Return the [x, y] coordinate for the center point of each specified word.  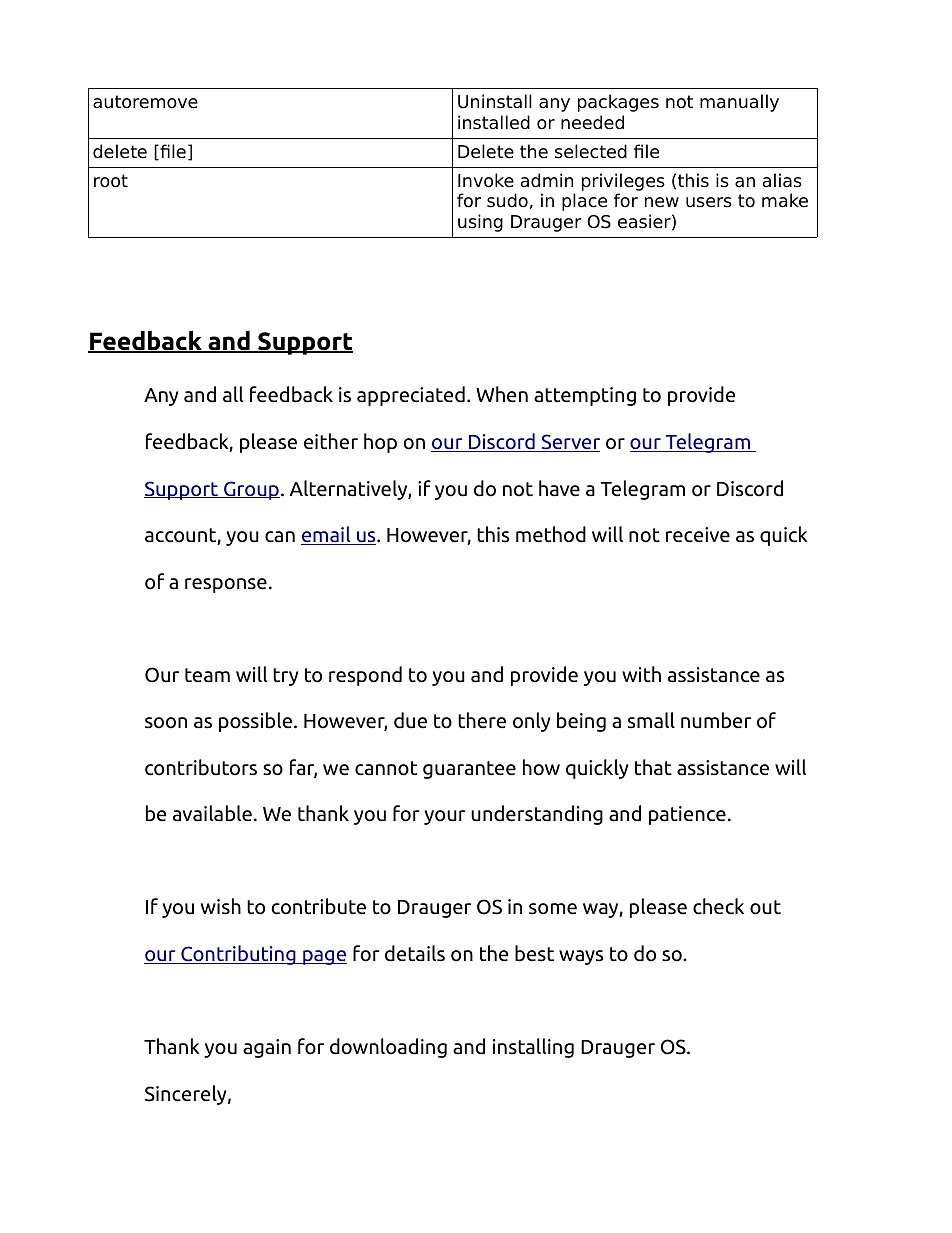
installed [494, 122]
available [212, 813]
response [226, 585]
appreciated [411, 396]
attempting [585, 396]
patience [687, 815]
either [331, 441]
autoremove [145, 102]
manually [739, 103]
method [551, 534]
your [444, 817]
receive [698, 535]
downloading [388, 1048]
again [267, 1048]
